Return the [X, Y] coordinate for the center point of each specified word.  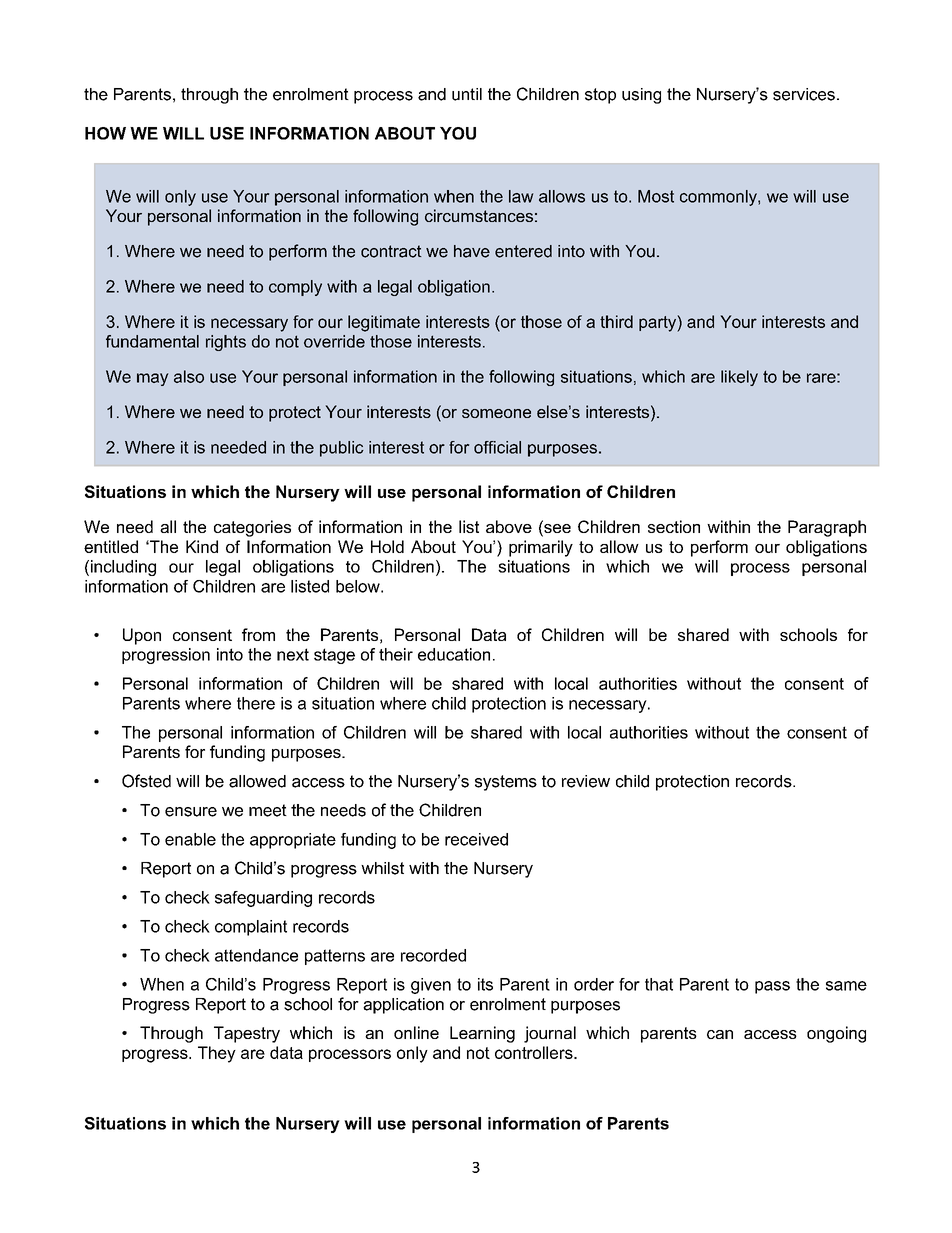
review [586, 781]
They [217, 1054]
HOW [105, 133]
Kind [202, 546]
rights [226, 343]
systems [506, 783]
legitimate [384, 323]
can [720, 1034]
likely [739, 378]
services [804, 94]
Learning [482, 1034]
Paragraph [827, 528]
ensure [191, 812]
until [467, 94]
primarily [541, 548]
